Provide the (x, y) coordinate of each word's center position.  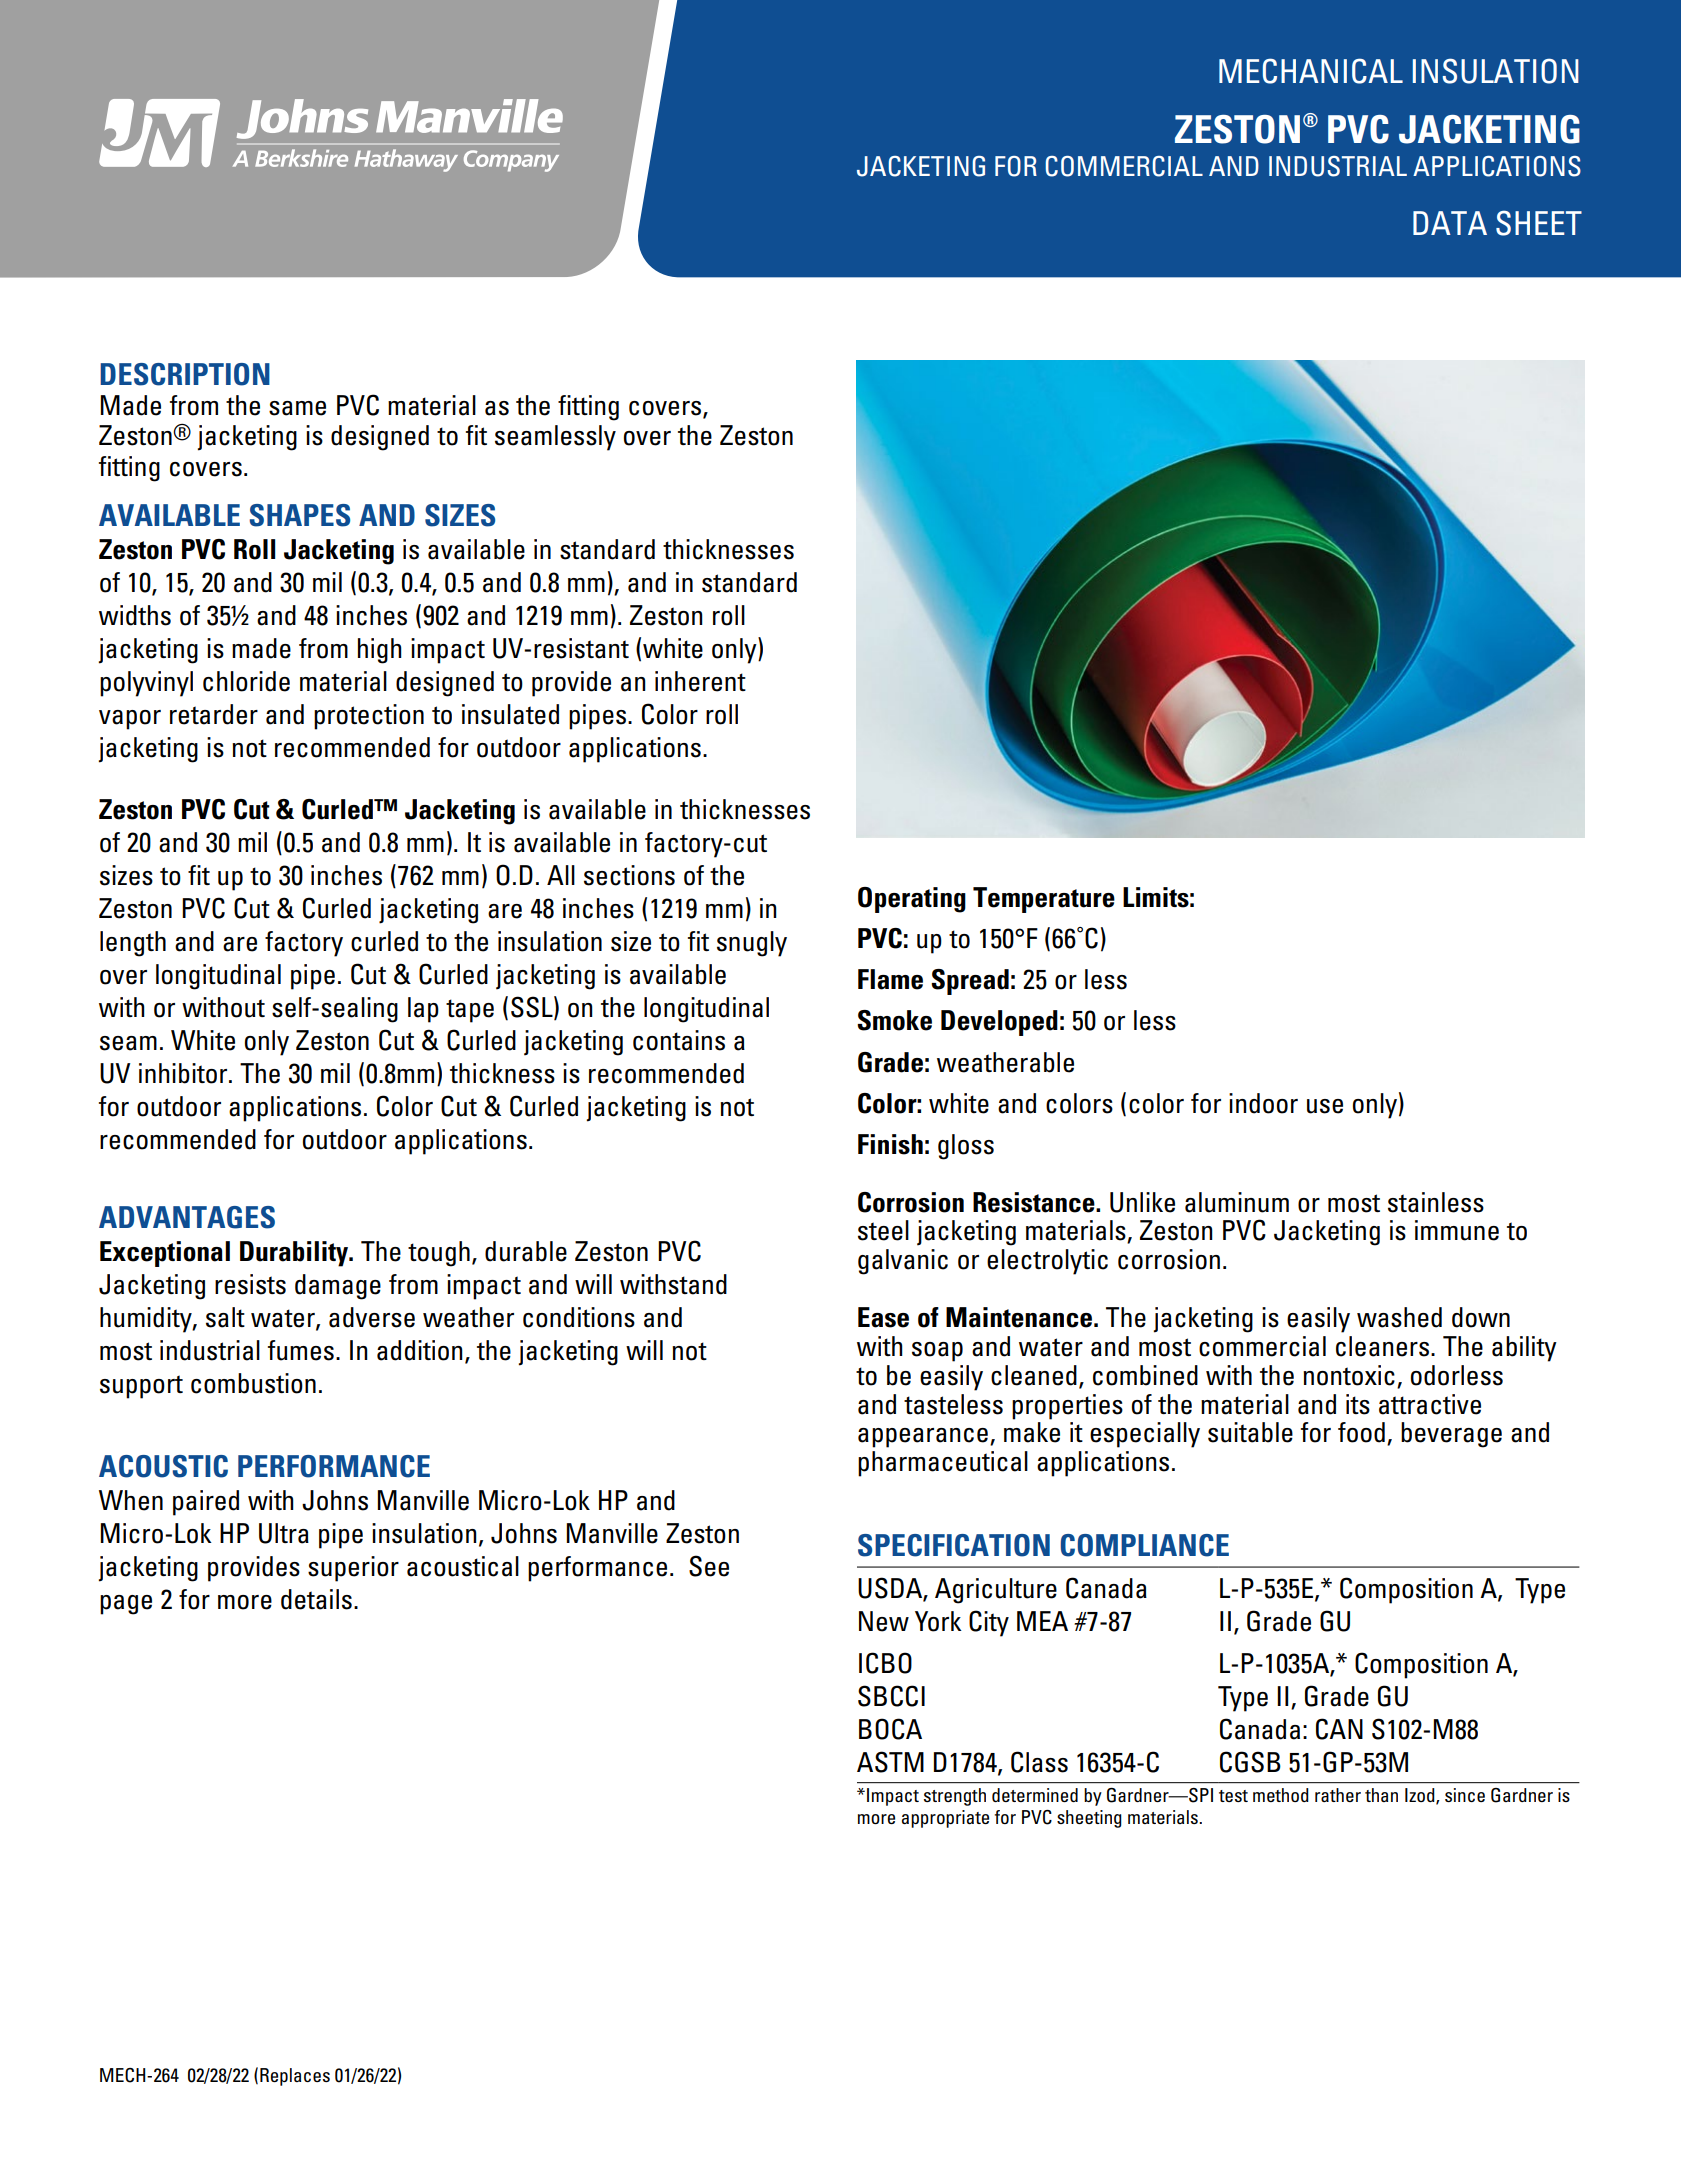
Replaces (295, 2077)
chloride (246, 681)
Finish (890, 1144)
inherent (700, 681)
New (884, 1621)
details (316, 1599)
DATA (1450, 223)
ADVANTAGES (187, 1217)
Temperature (1044, 900)
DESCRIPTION (185, 374)
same (297, 408)
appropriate (945, 1819)
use (1325, 1106)
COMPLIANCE (1144, 1545)
